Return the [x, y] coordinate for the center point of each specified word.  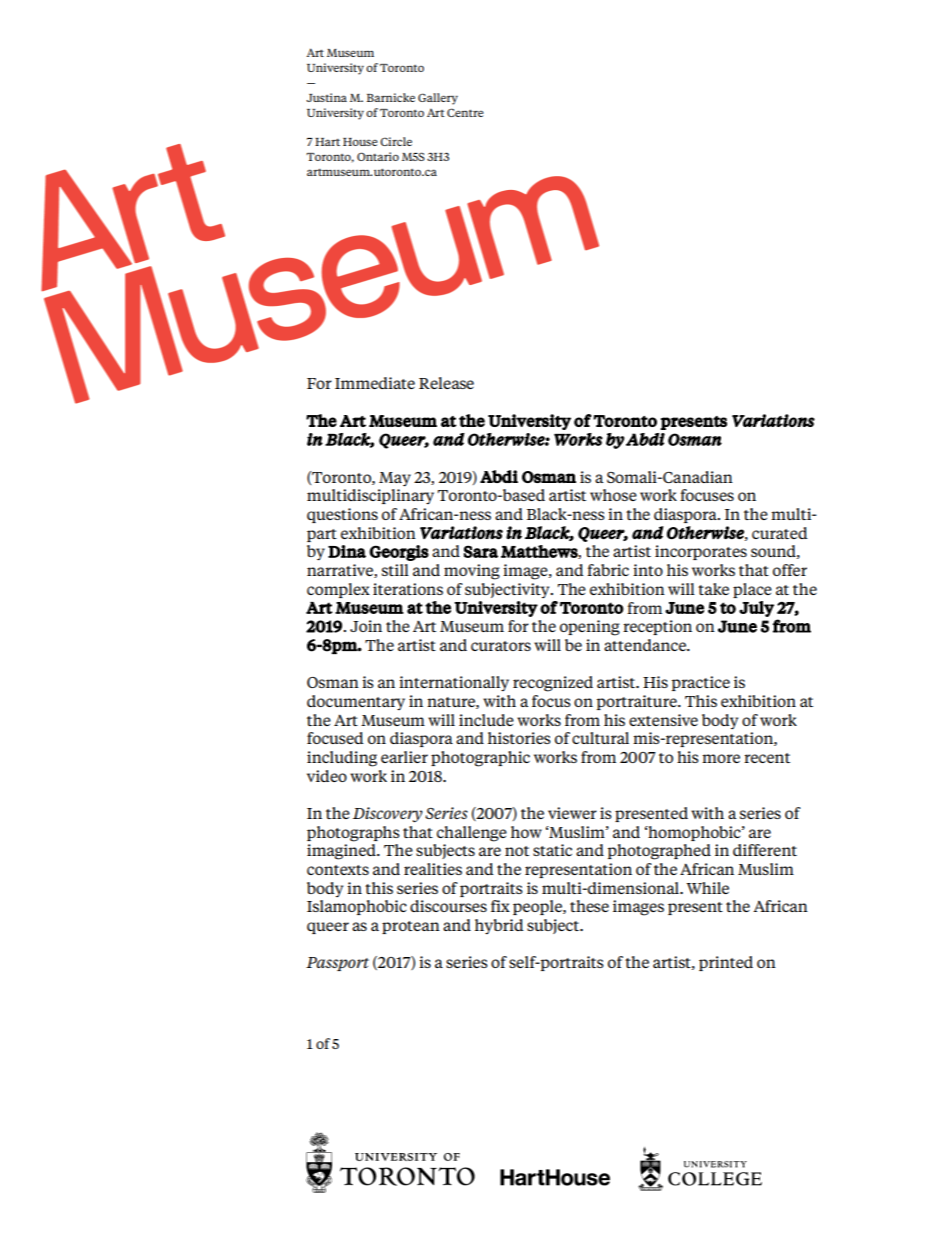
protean [411, 927]
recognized [553, 684]
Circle [396, 141]
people [538, 907]
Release [446, 383]
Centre [465, 112]
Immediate [375, 383]
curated [780, 533]
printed [726, 963]
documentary [356, 702]
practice [701, 683]
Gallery [438, 99]
